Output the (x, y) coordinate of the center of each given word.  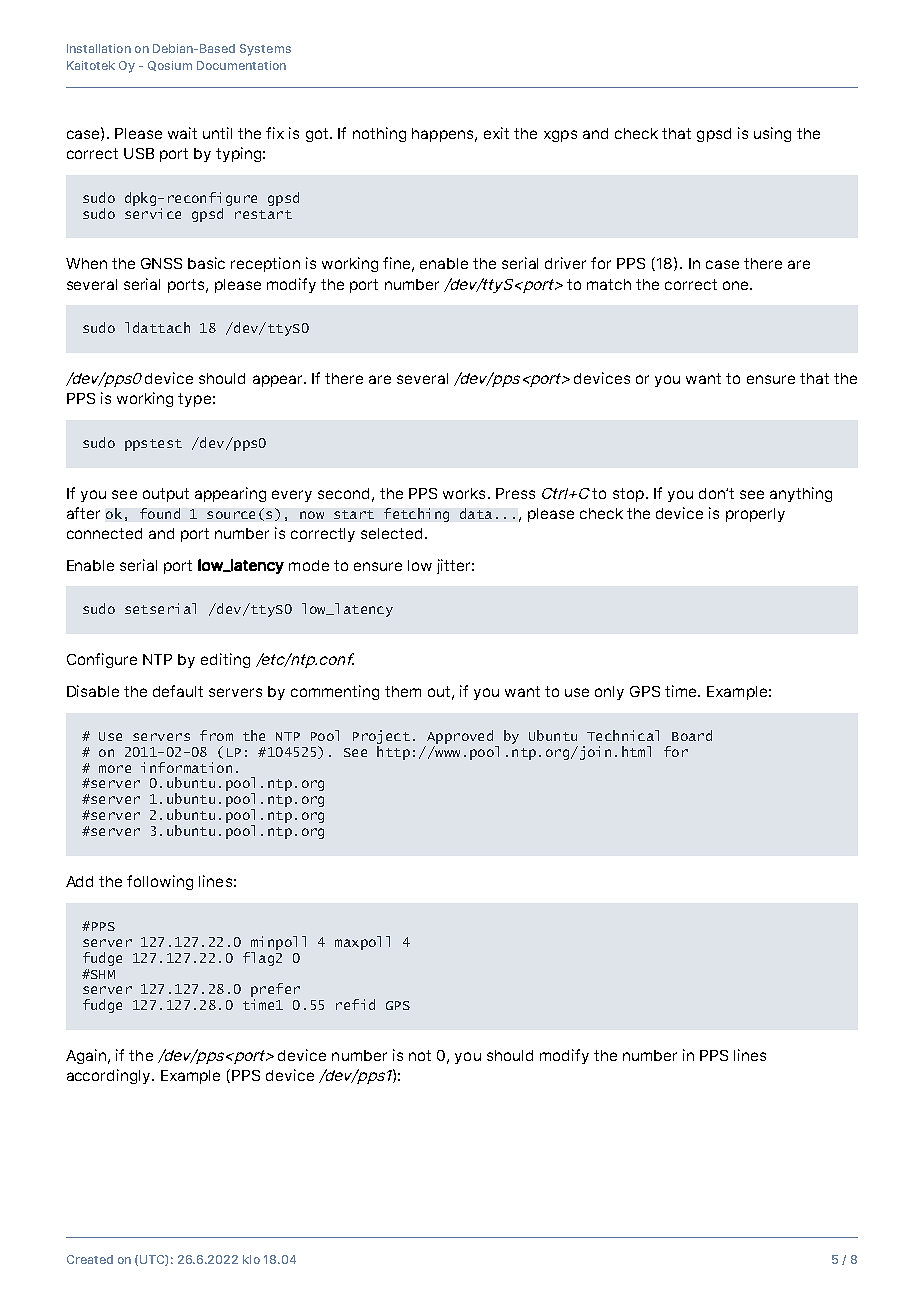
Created (90, 1259)
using (772, 134)
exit (496, 133)
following (160, 882)
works (464, 493)
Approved (460, 737)
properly (755, 515)
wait (182, 133)
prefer (275, 991)
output (166, 495)
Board (692, 735)
